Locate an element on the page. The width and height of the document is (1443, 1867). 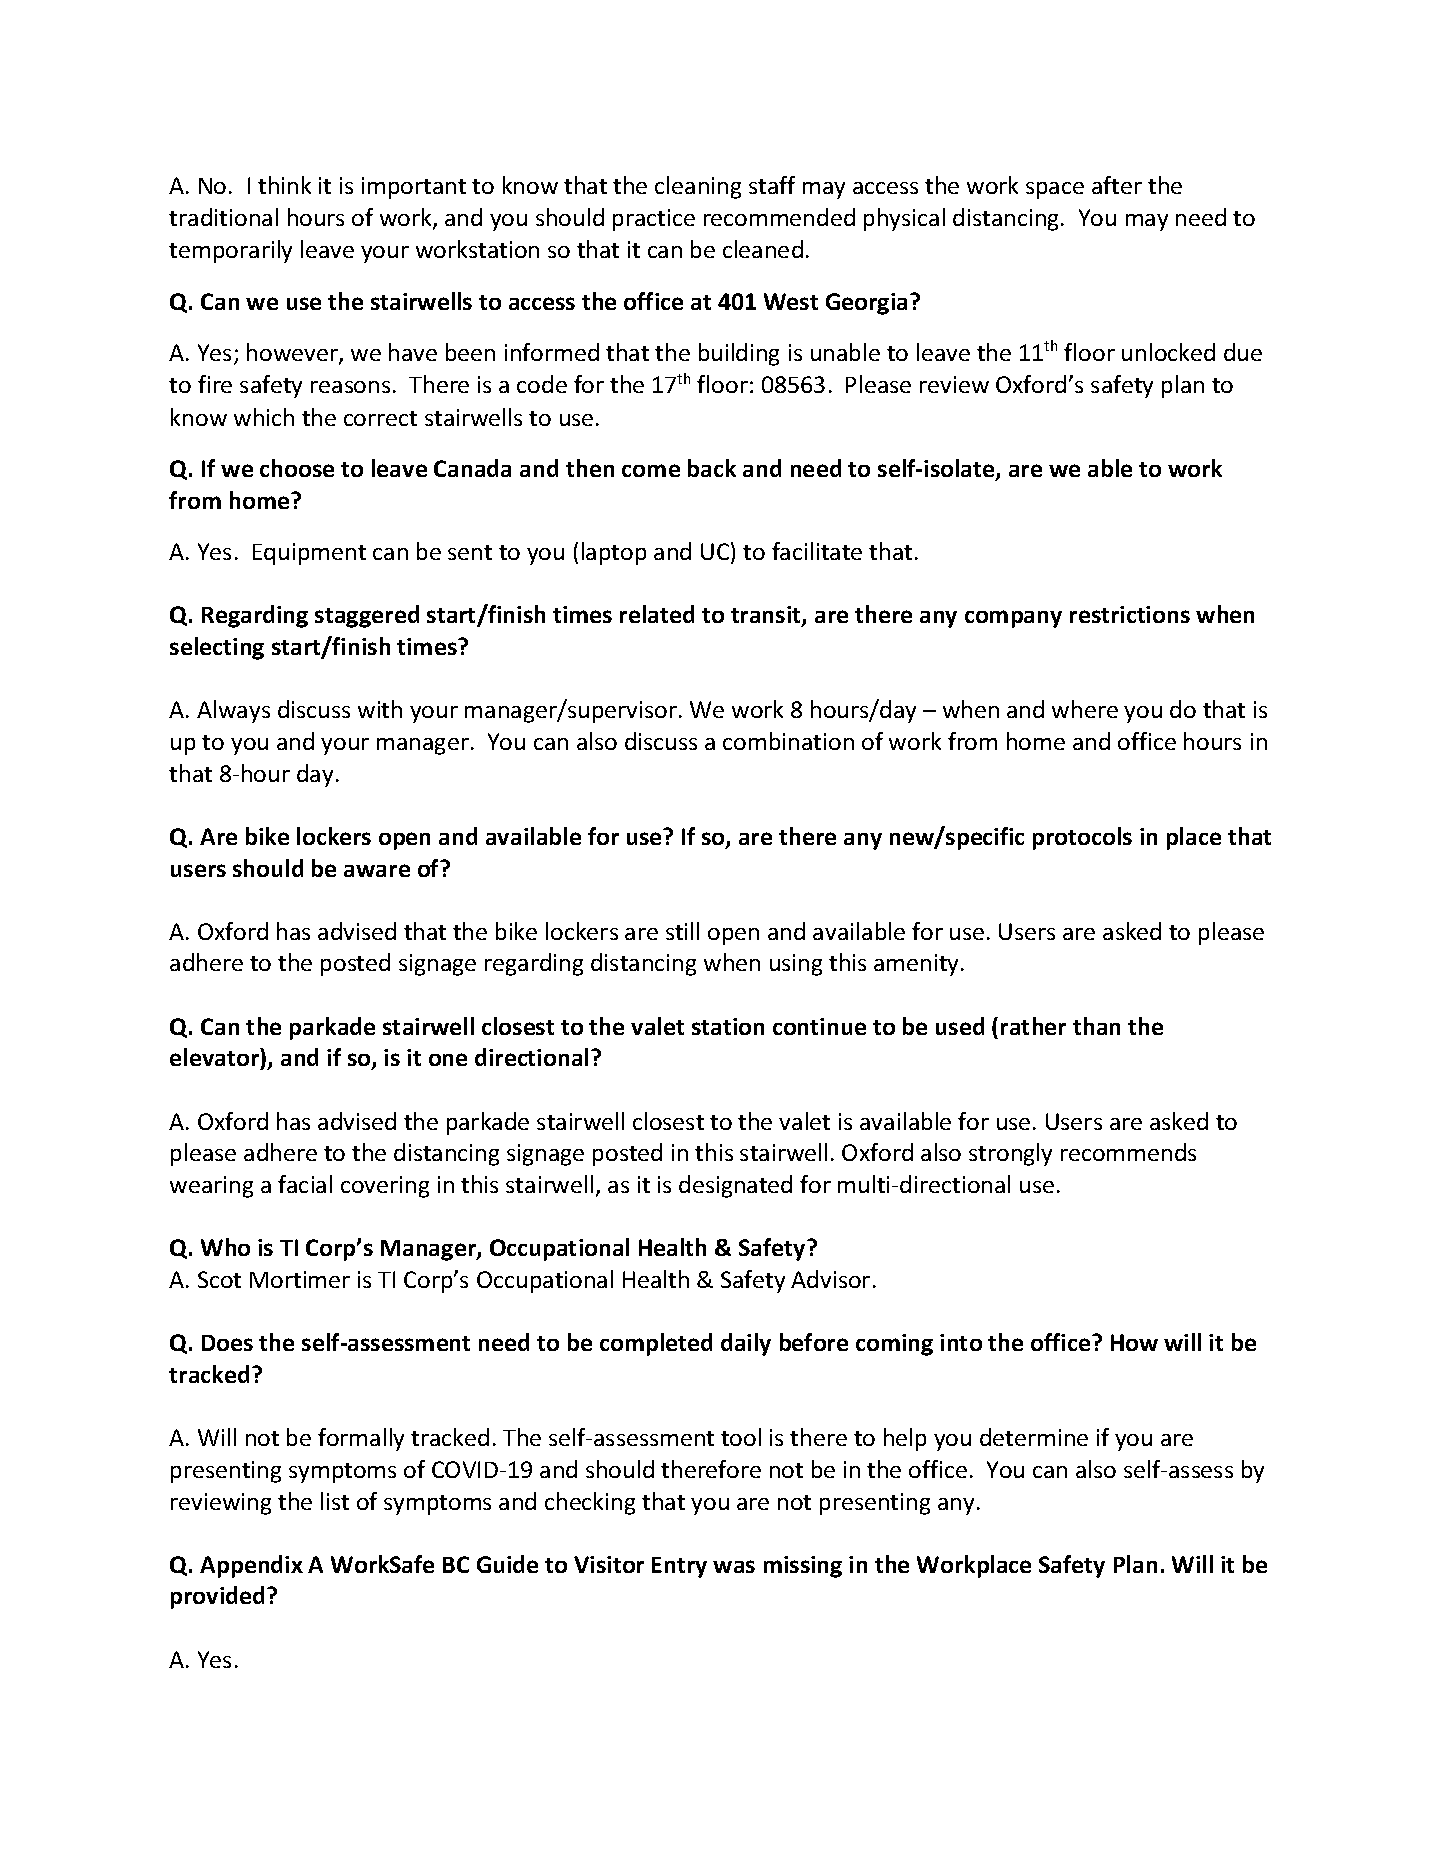
list is located at coordinates (335, 1501).
